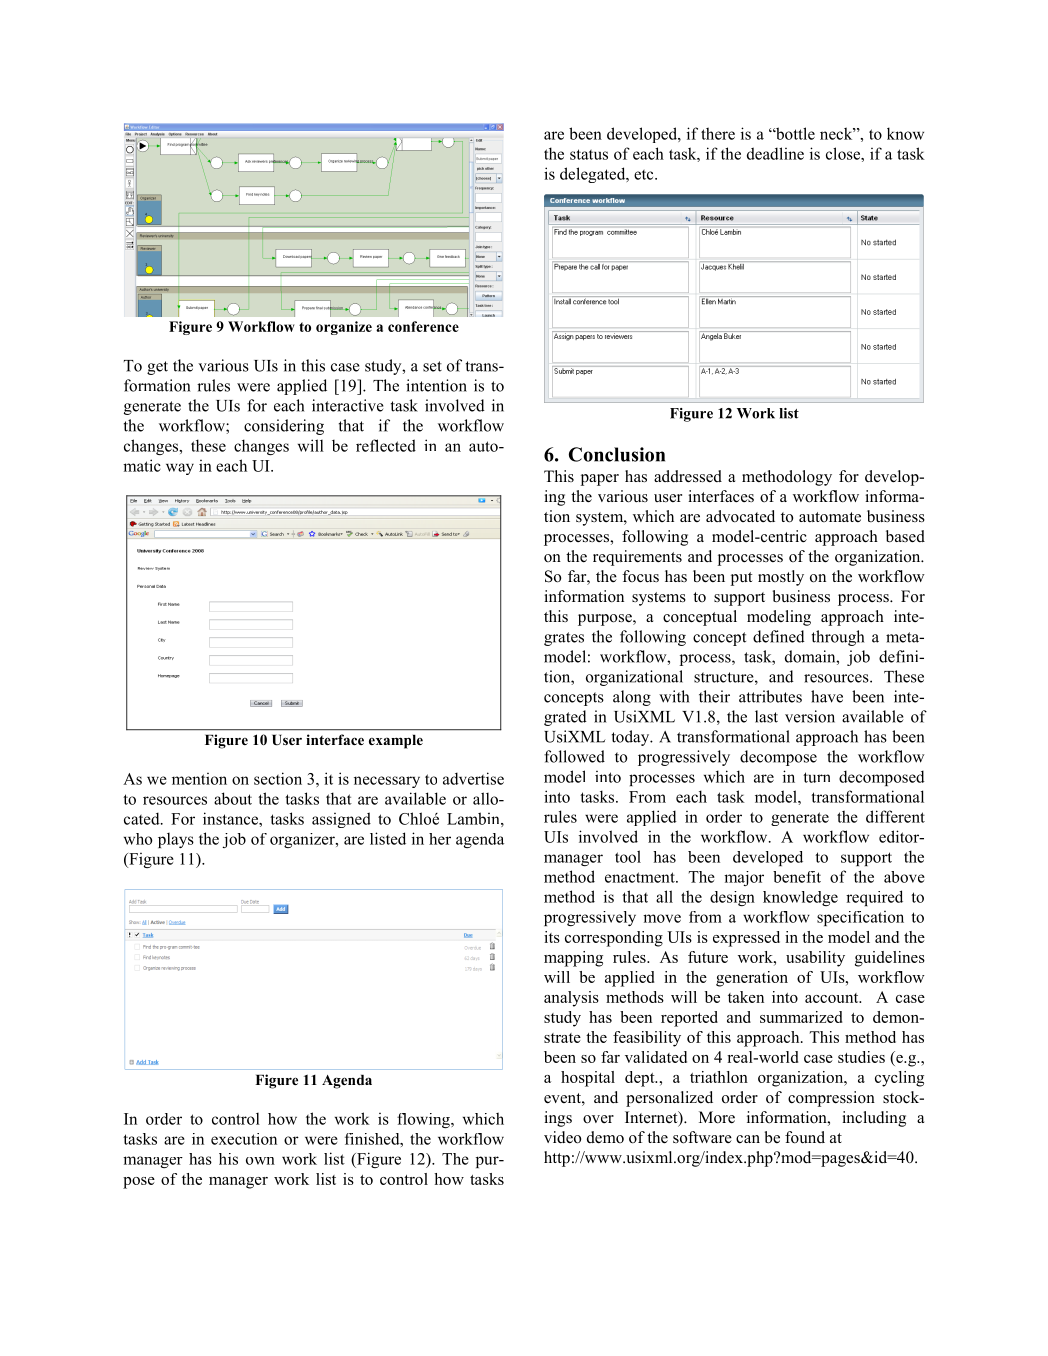 The width and height of the page is (1048, 1356). I want to click on plays, so click(176, 840).
